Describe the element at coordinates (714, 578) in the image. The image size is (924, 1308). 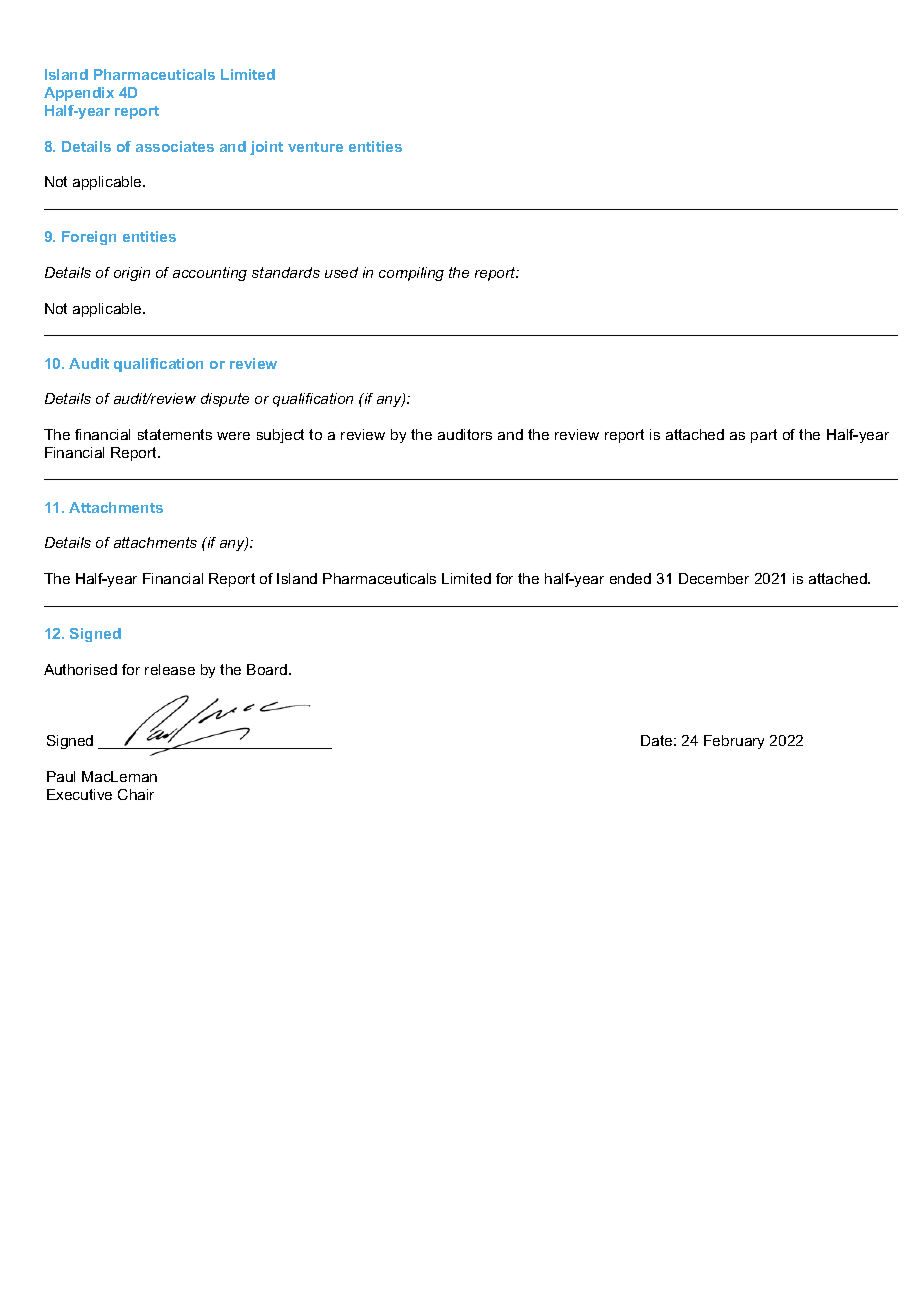
I see `December` at that location.
